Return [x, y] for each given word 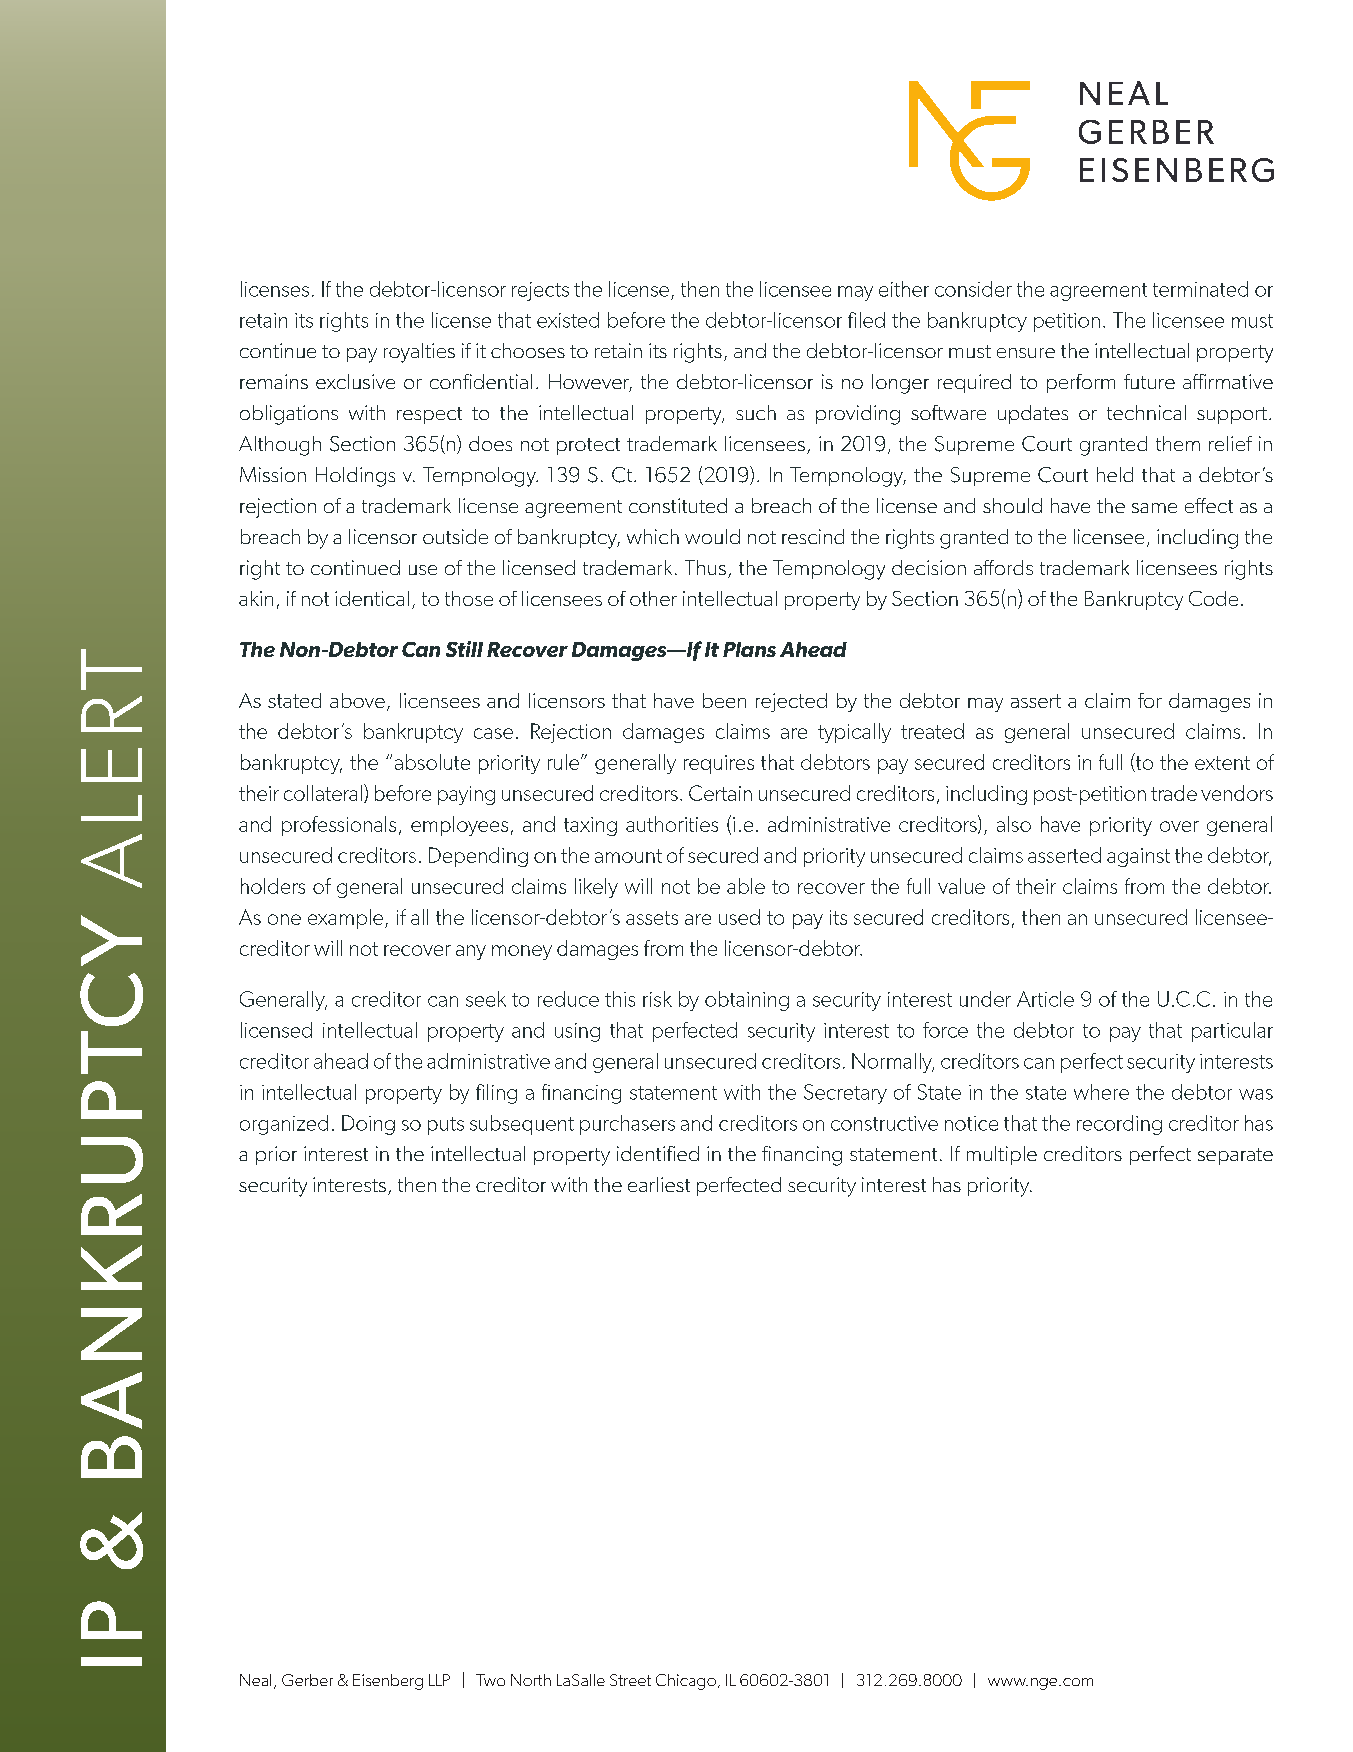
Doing [368, 1125]
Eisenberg [388, 1682]
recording [1119, 1125]
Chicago [686, 1682]
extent [1222, 763]
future [1149, 381]
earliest [659, 1184]
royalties [419, 353]
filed [866, 320]
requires [719, 764]
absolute [432, 762]
